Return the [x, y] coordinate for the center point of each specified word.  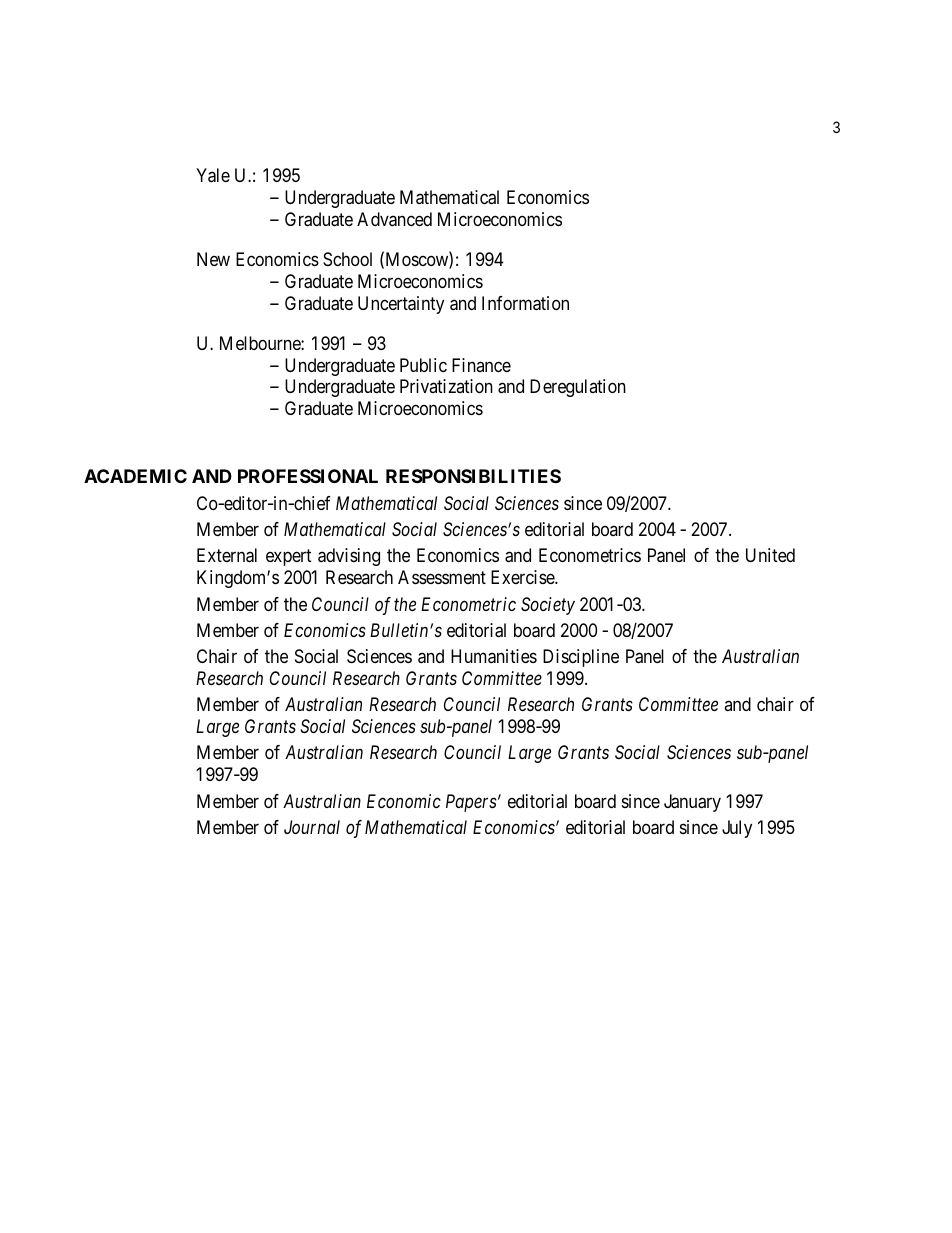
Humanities [494, 656]
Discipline [581, 658]
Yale [213, 175]
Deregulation [578, 388]
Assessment [442, 577]
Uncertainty [401, 305]
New [213, 259]
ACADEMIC [135, 476]
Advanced [394, 219]
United [770, 555]
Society [548, 606]
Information [525, 303]
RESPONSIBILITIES [473, 476]
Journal [312, 827]
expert [289, 558]
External [227, 555]
